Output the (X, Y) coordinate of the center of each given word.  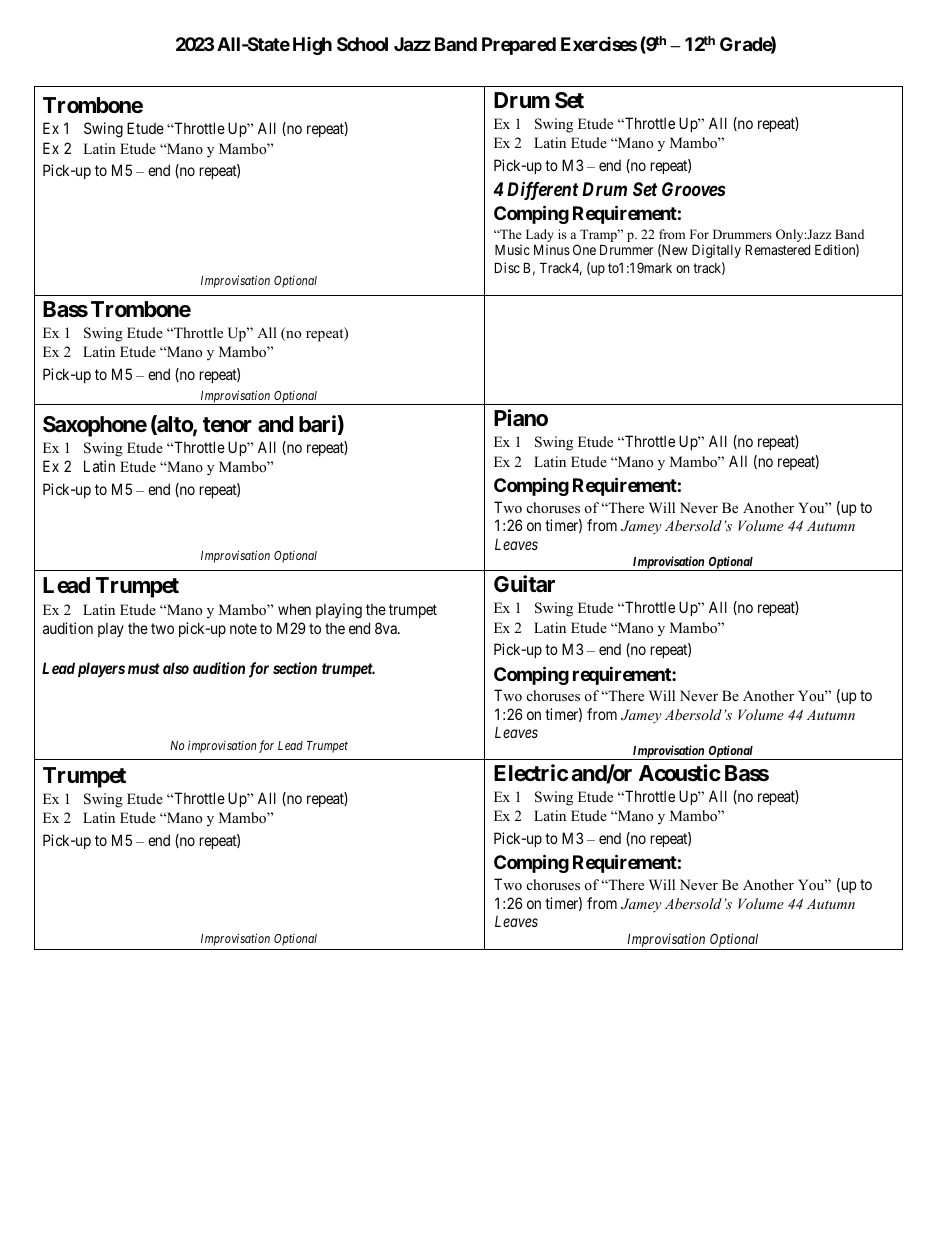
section (295, 668)
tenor (227, 424)
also (176, 668)
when (294, 609)
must (144, 668)
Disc (507, 267)
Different (542, 191)
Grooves (694, 189)
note (243, 628)
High (312, 46)
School (362, 44)
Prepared (519, 46)
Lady (540, 237)
